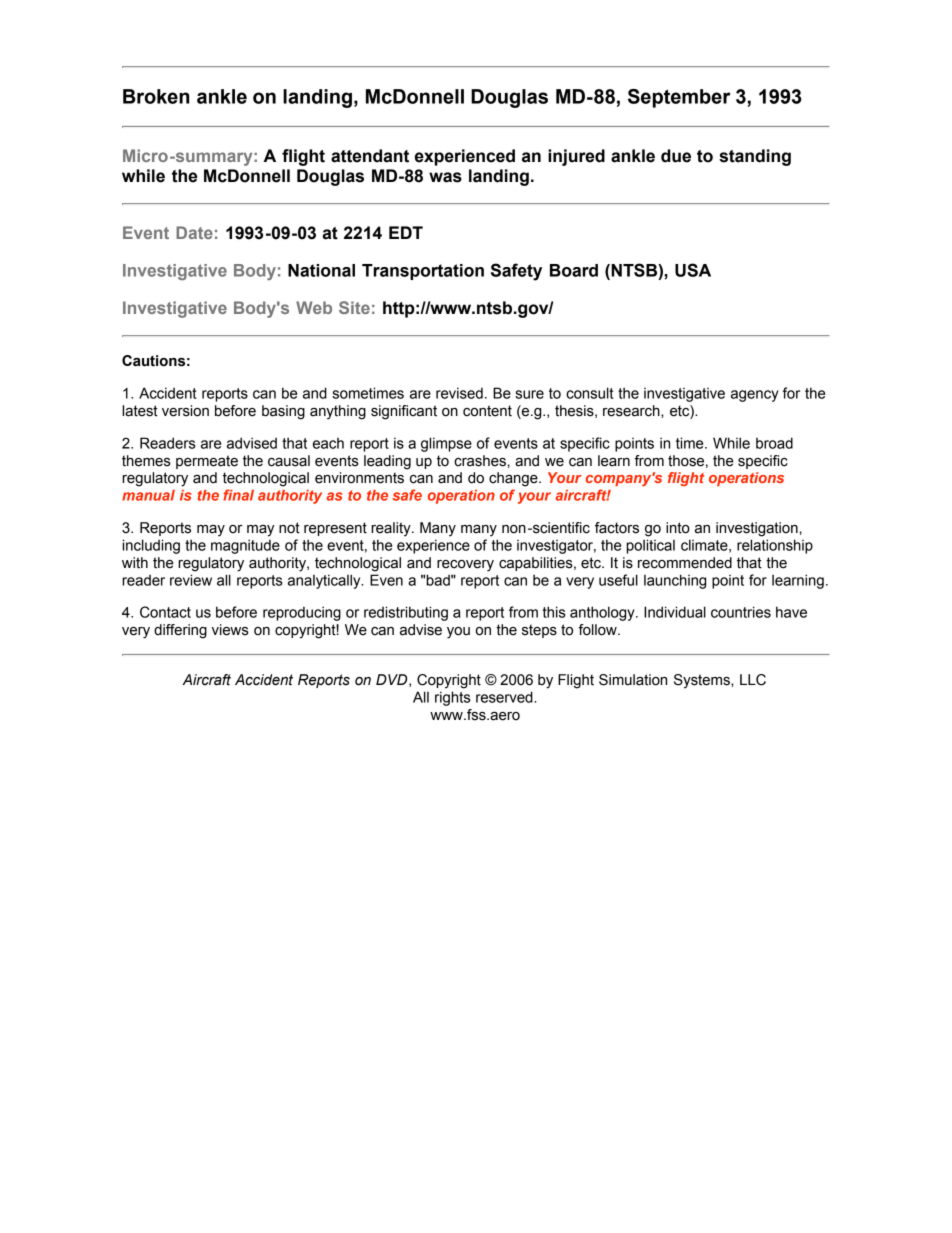 The height and width of the page is (1233, 952). Describe the element at coordinates (774, 443) in the page. I see `broad` at that location.
